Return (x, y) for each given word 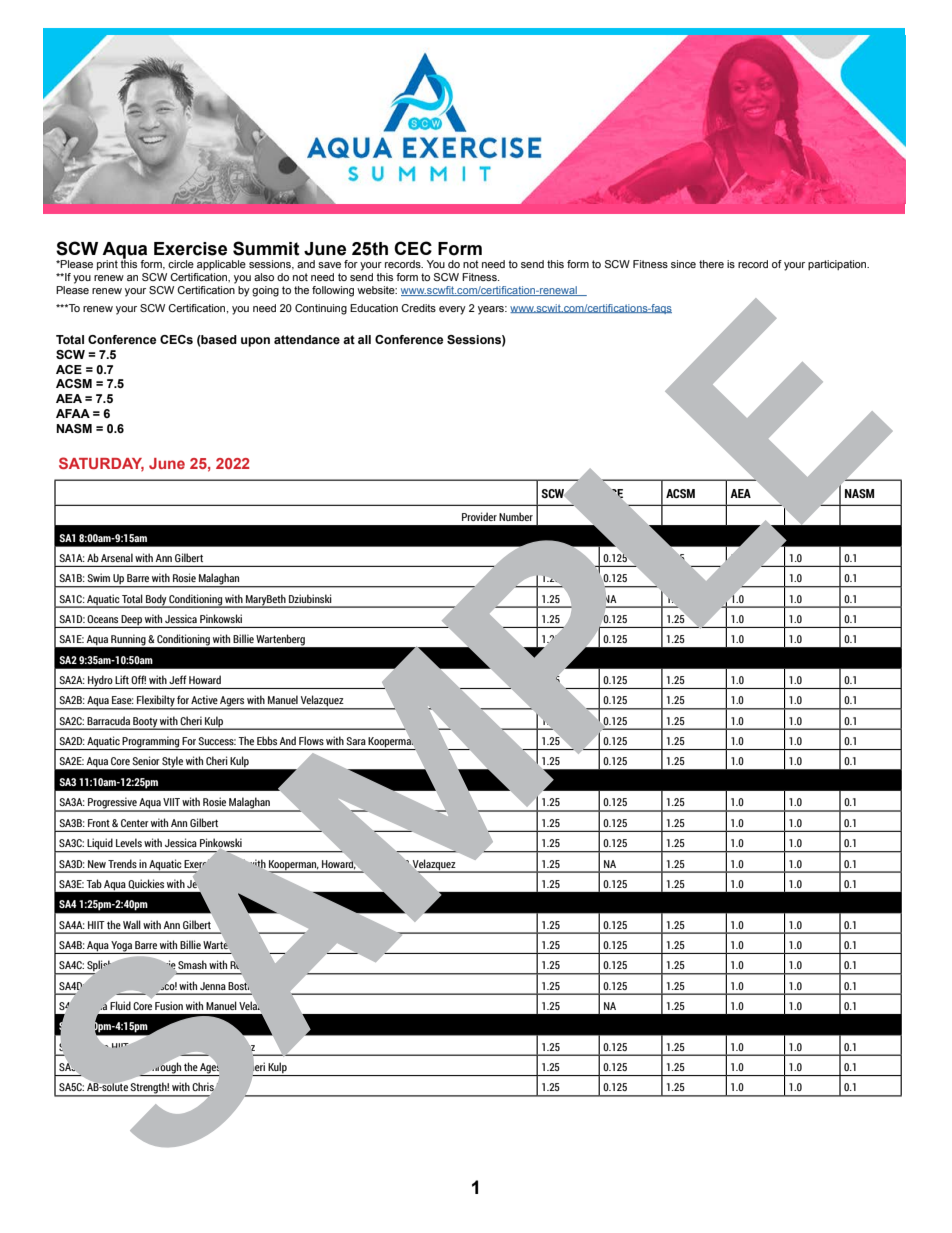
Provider (479, 516)
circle (181, 264)
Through (164, 1069)
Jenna (213, 986)
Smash (192, 964)
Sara (356, 741)
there (711, 264)
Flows (311, 740)
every (452, 310)
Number (516, 516)
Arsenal (117, 557)
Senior (146, 760)
